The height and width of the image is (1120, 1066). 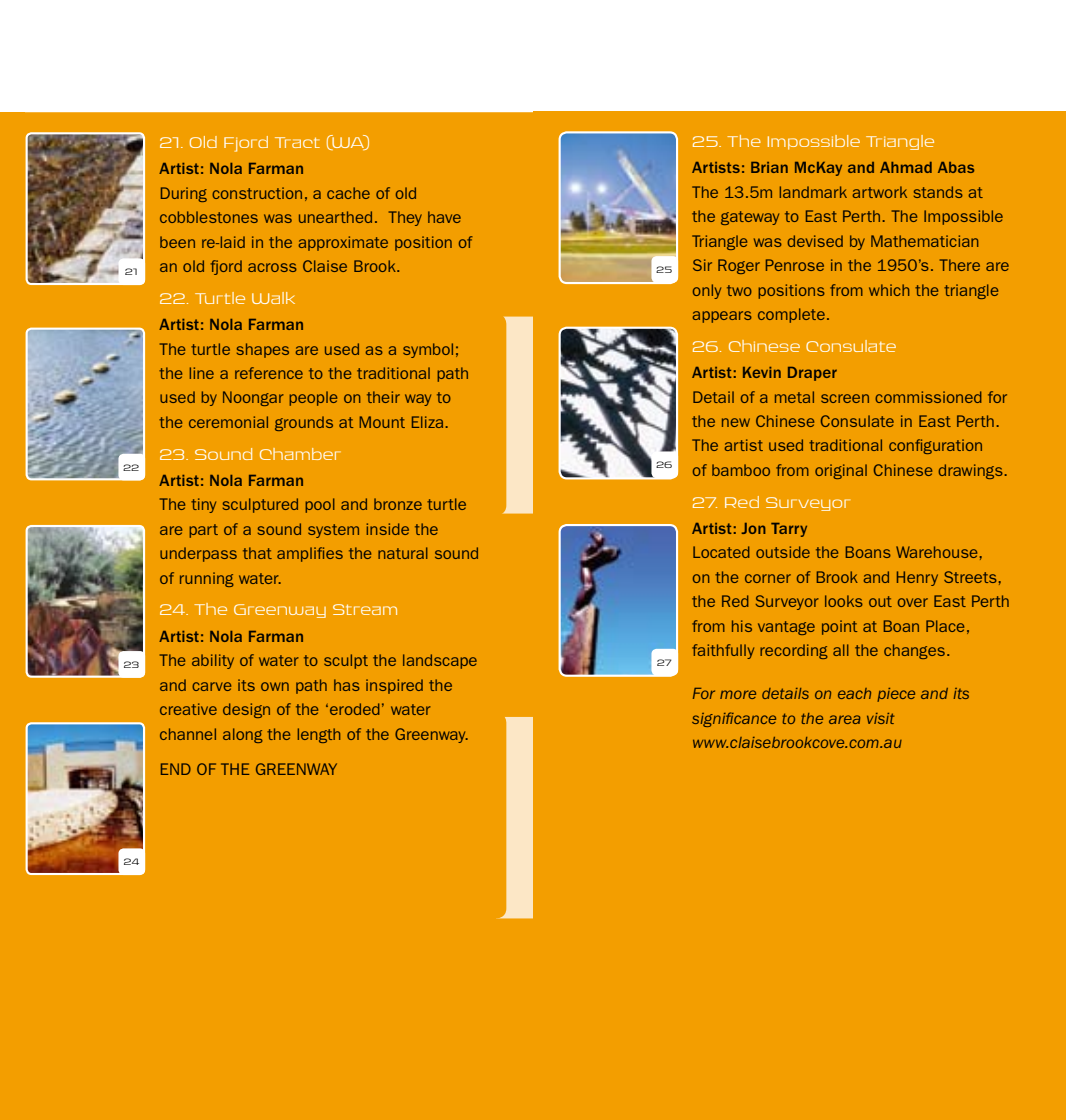 I want to click on have, so click(x=444, y=217).
